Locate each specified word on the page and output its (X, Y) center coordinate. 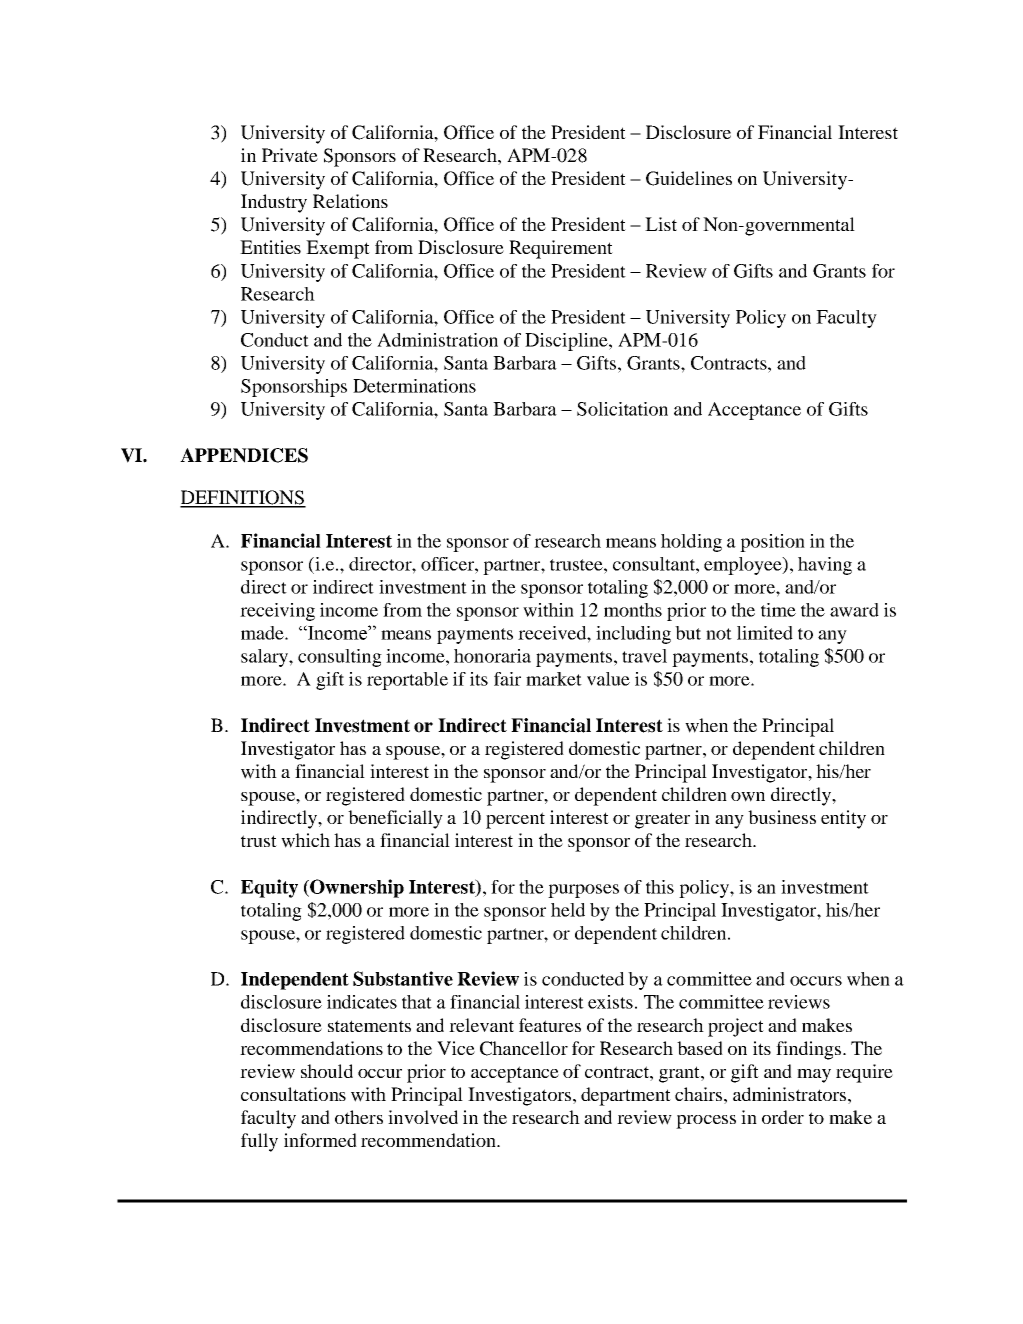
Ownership (356, 888)
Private (290, 155)
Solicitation (622, 409)
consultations (293, 1094)
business (782, 817)
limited (765, 633)
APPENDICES (244, 455)
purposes (583, 891)
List (661, 224)
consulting (340, 658)
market (554, 679)
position (772, 543)
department (626, 1096)
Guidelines (689, 178)
